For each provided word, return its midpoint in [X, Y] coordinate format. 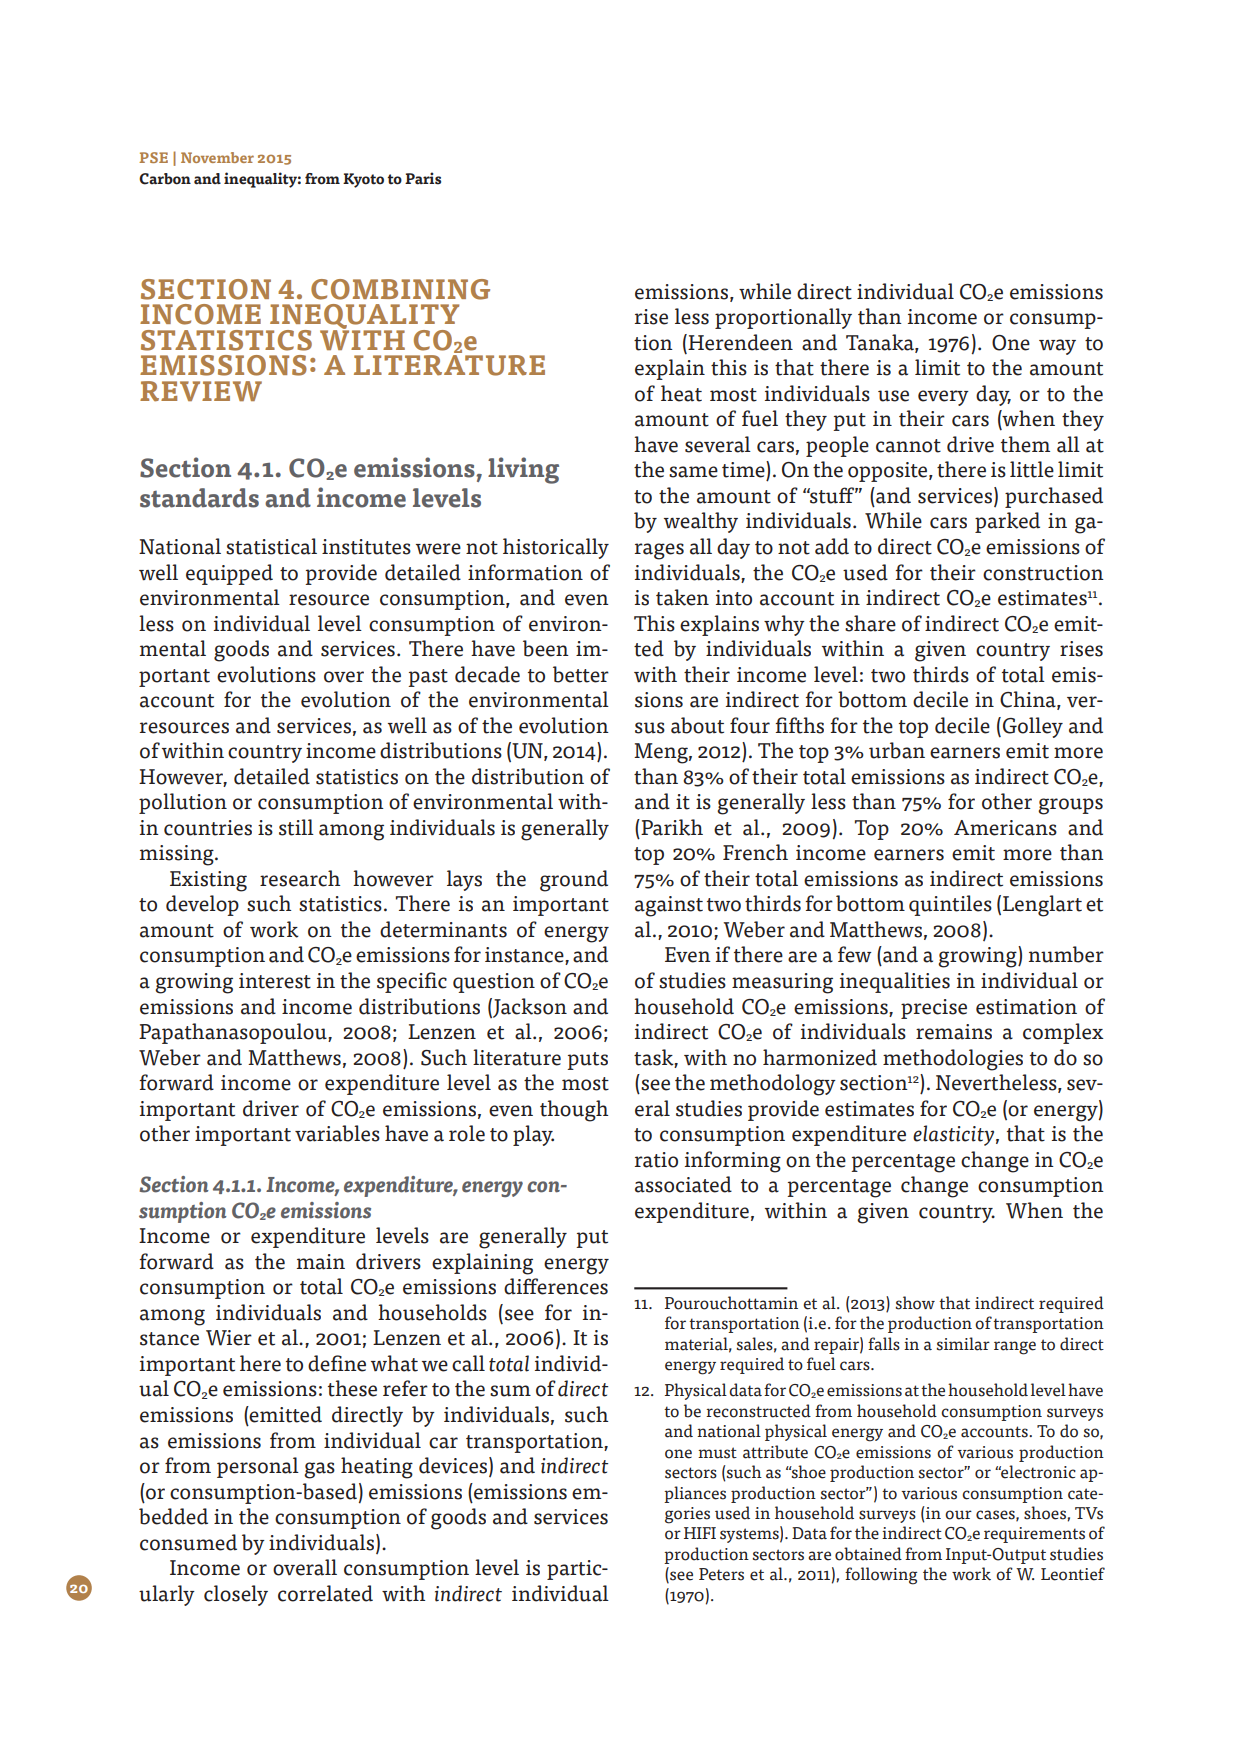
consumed [188, 1542]
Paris [423, 178]
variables [337, 1133]
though [574, 1111]
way [1057, 347]
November [217, 157]
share [870, 623]
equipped [229, 574]
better [581, 674]
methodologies [953, 1060]
